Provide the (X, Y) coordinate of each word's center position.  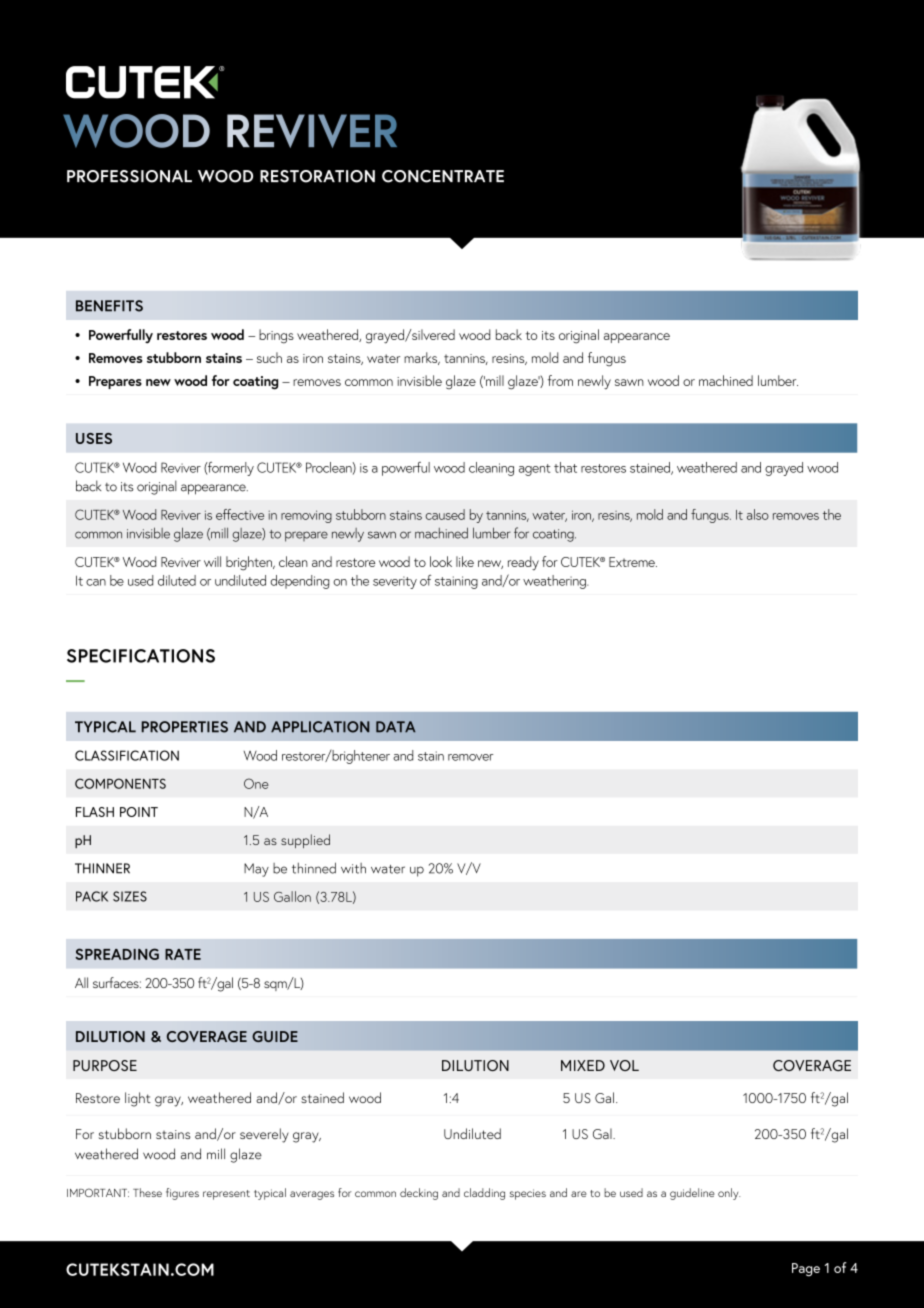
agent (535, 470)
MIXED (583, 1065)
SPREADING (117, 954)
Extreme (633, 562)
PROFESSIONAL (129, 176)
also (758, 514)
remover (470, 757)
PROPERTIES (185, 727)
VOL (624, 1065)
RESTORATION (317, 176)
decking (419, 1194)
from (560, 380)
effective (240, 514)
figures (182, 1194)
